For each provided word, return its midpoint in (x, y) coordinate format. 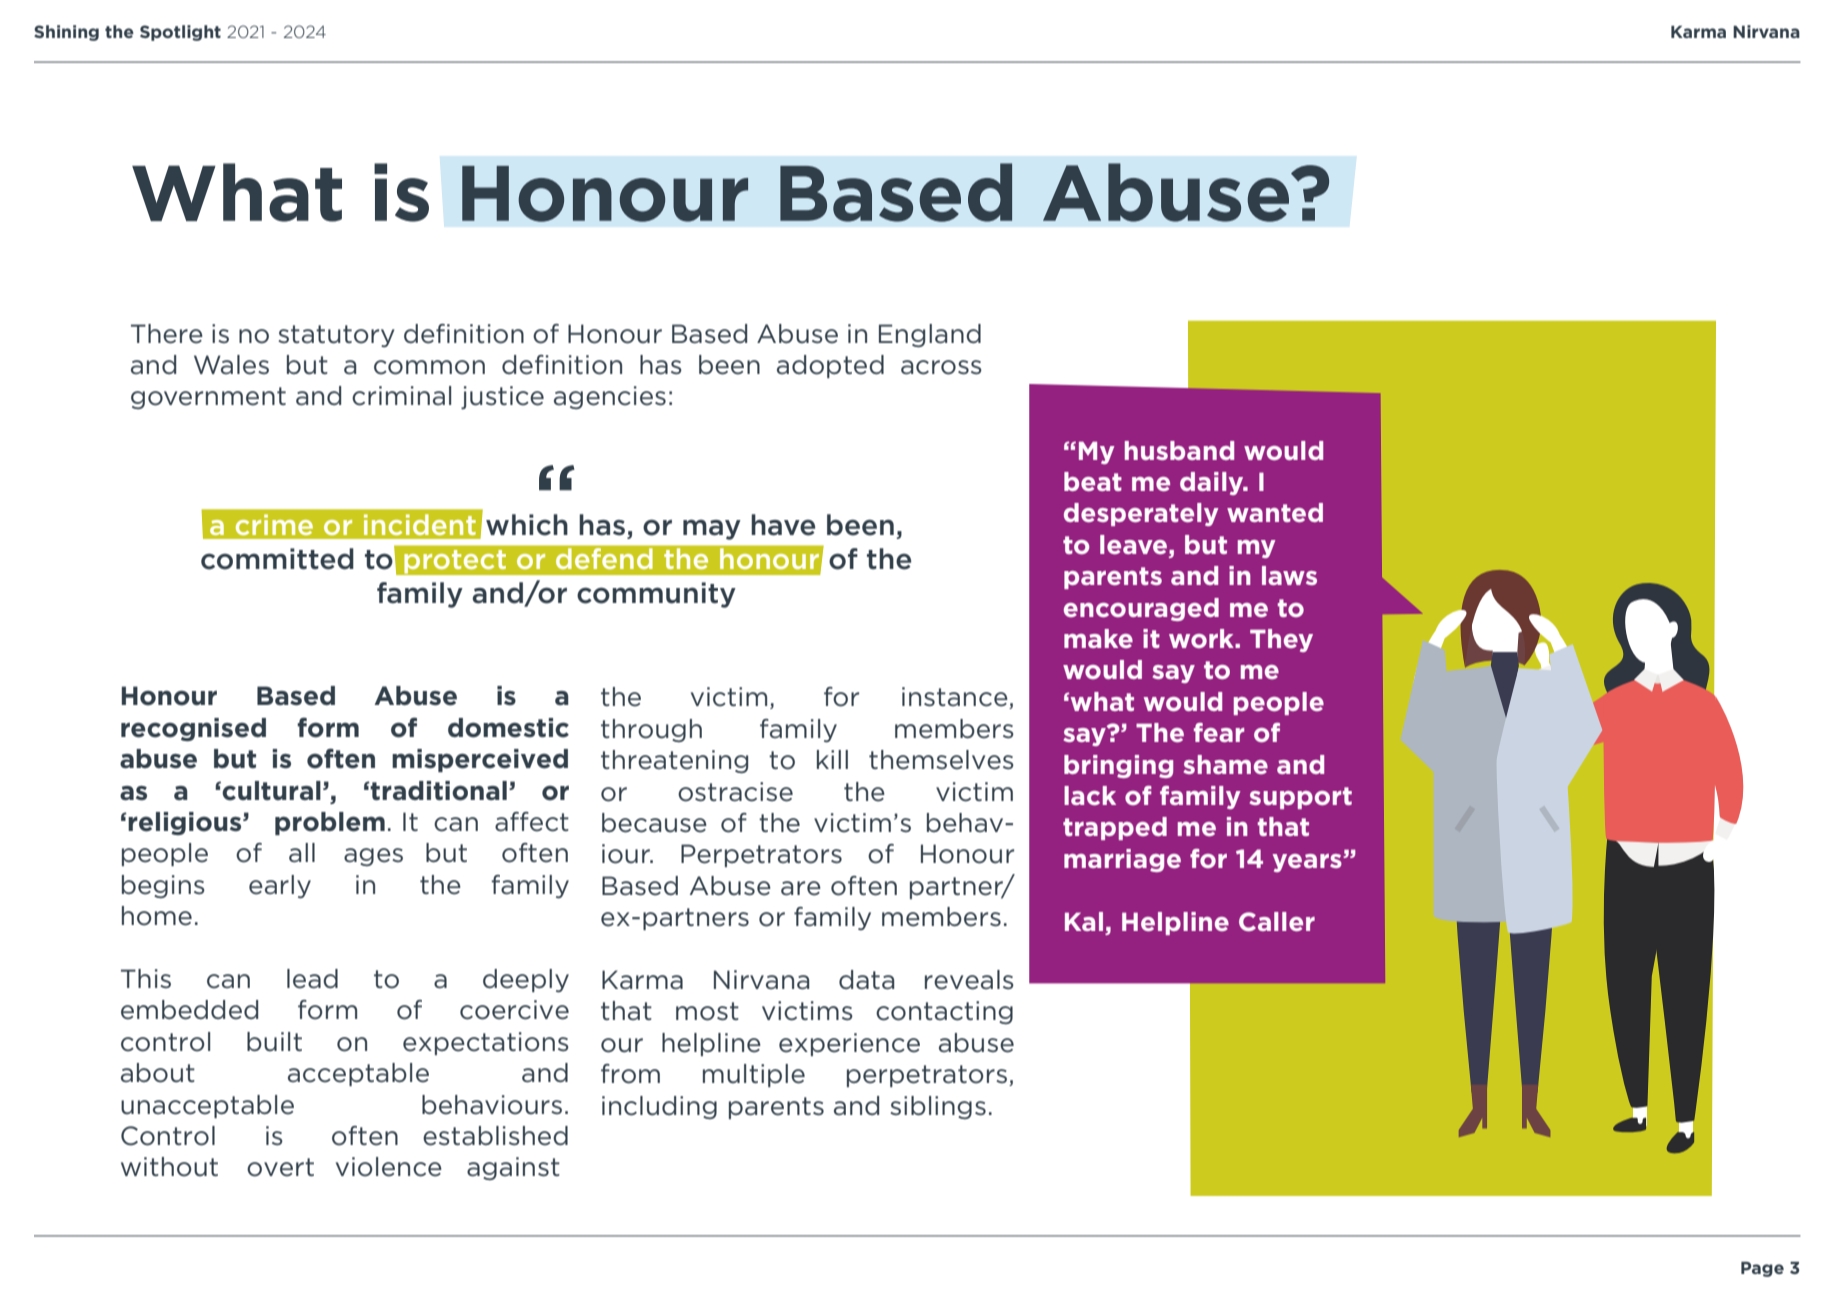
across (941, 367)
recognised (193, 729)
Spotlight (180, 33)
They (1281, 640)
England (930, 335)
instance (956, 698)
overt (280, 1167)
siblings (938, 1107)
